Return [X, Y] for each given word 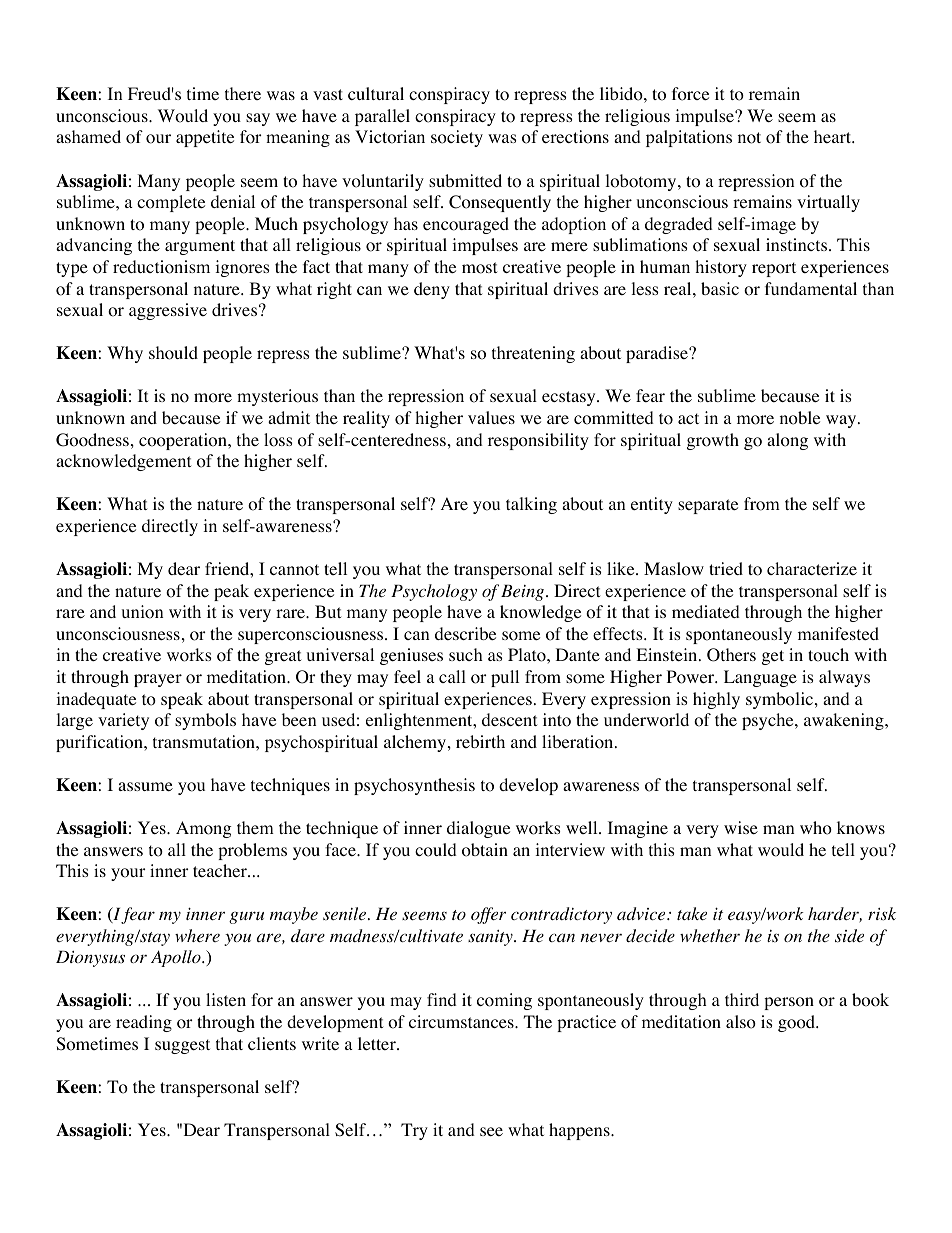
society [457, 138]
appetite [205, 138]
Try [414, 1131]
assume [145, 786]
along [787, 441]
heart [834, 136]
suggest [182, 1046]
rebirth [480, 741]
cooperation [184, 441]
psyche [769, 721]
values [491, 417]
